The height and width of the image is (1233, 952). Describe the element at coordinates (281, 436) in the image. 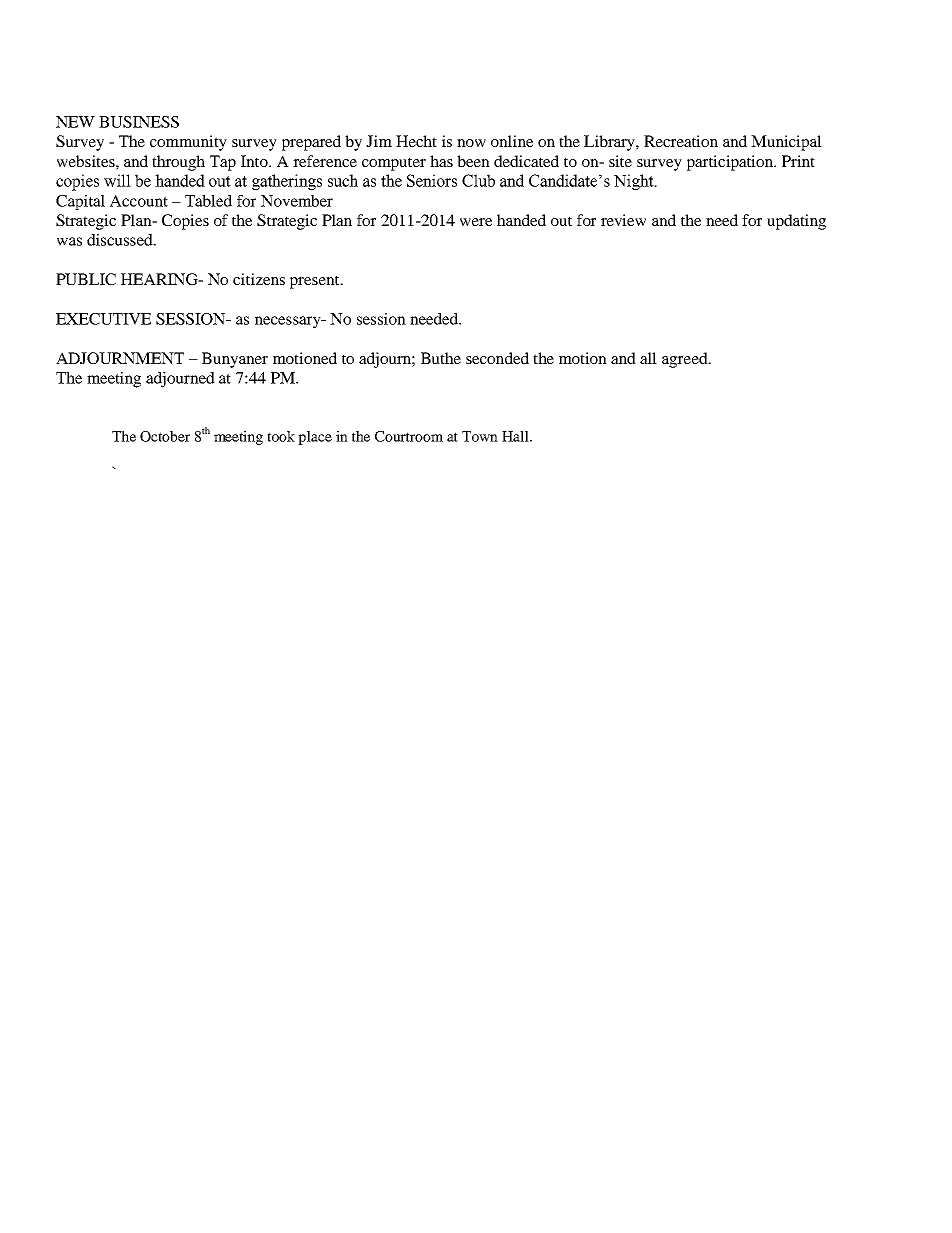

I see `took` at that location.
